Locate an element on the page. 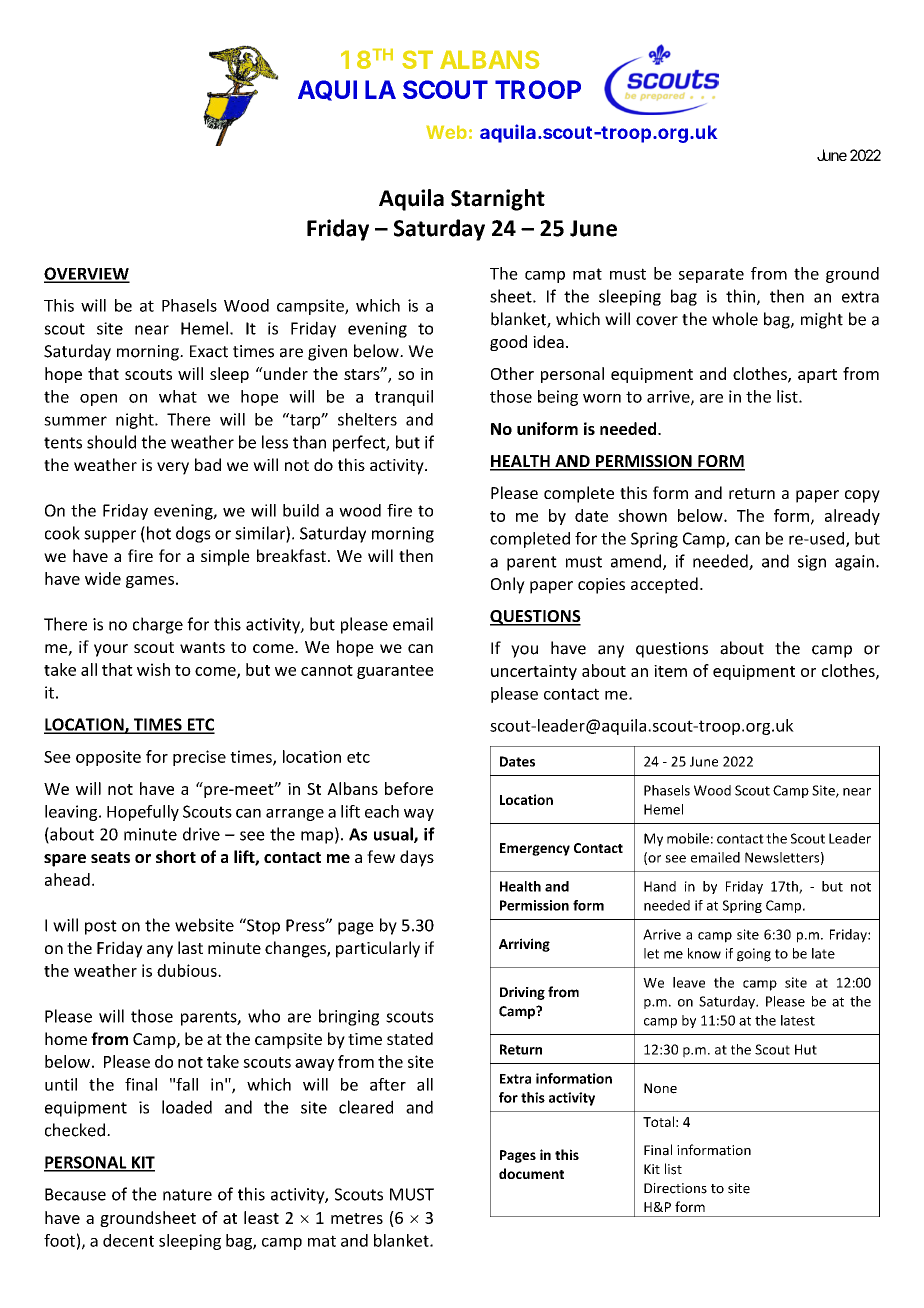 This document has height=1308, width=924. Directions is located at coordinates (675, 1188).
